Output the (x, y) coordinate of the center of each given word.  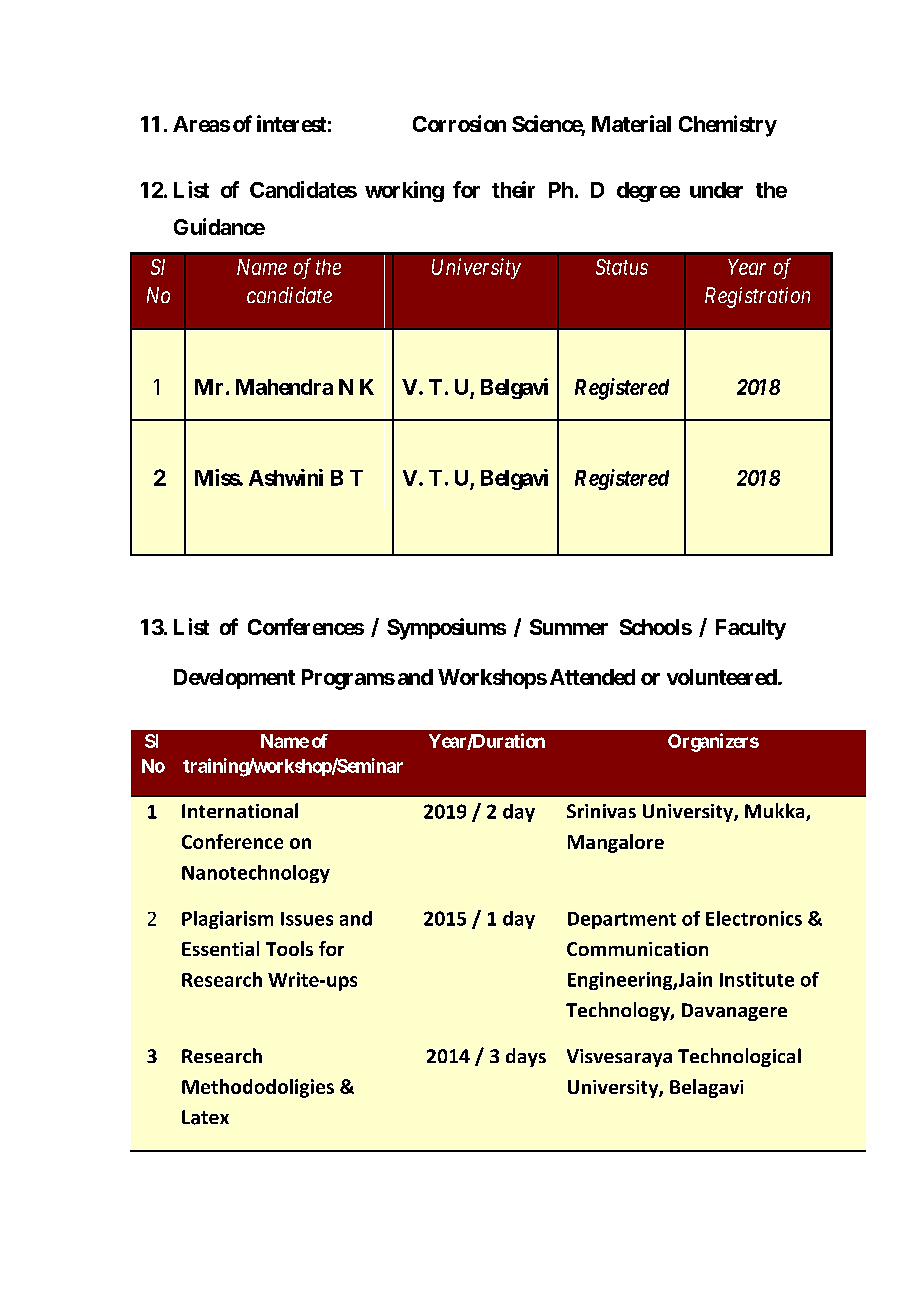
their (513, 189)
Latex (205, 1117)
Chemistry (728, 126)
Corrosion (459, 123)
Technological (739, 1057)
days (526, 1057)
